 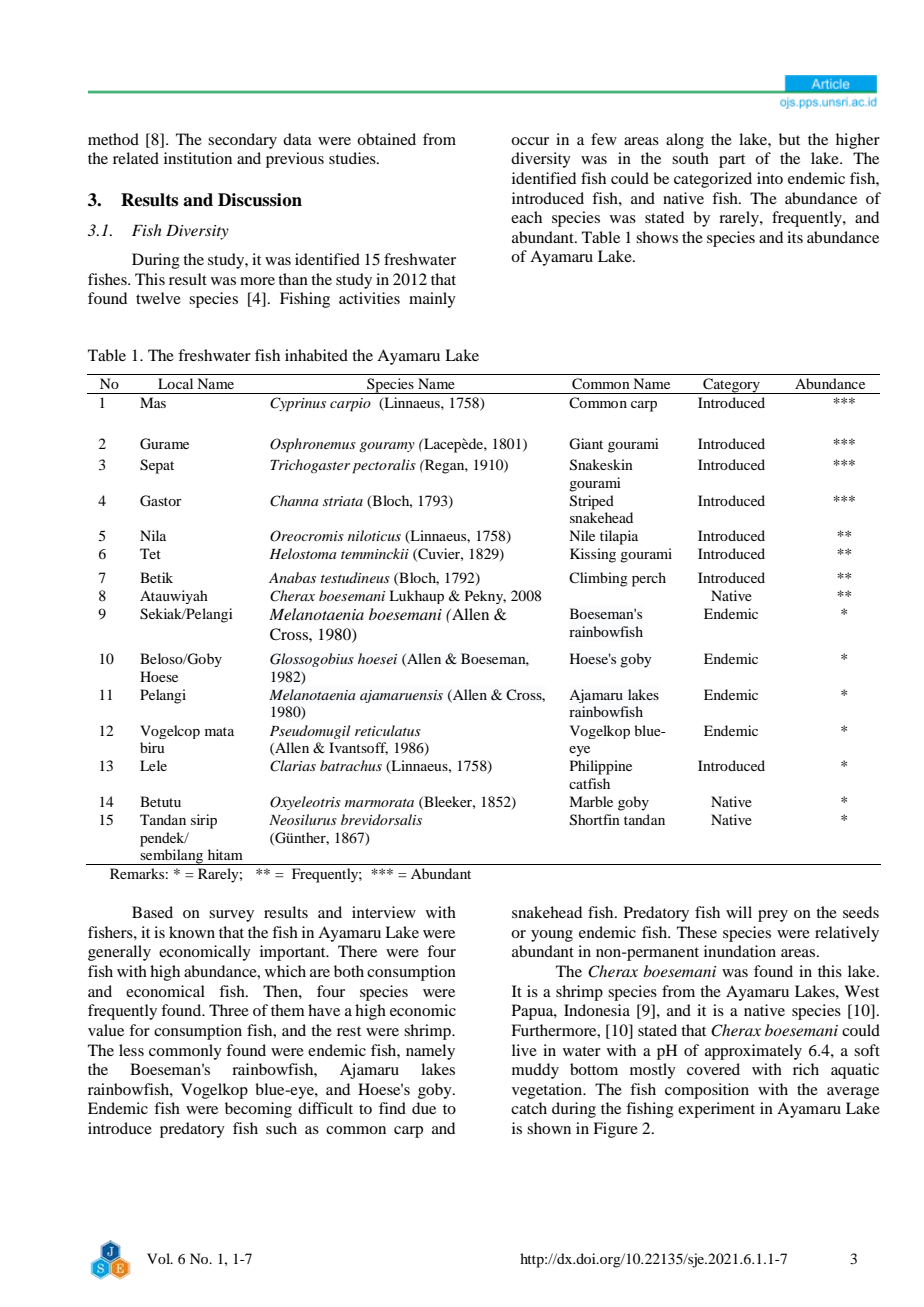 I want to click on prey, so click(x=773, y=916).
